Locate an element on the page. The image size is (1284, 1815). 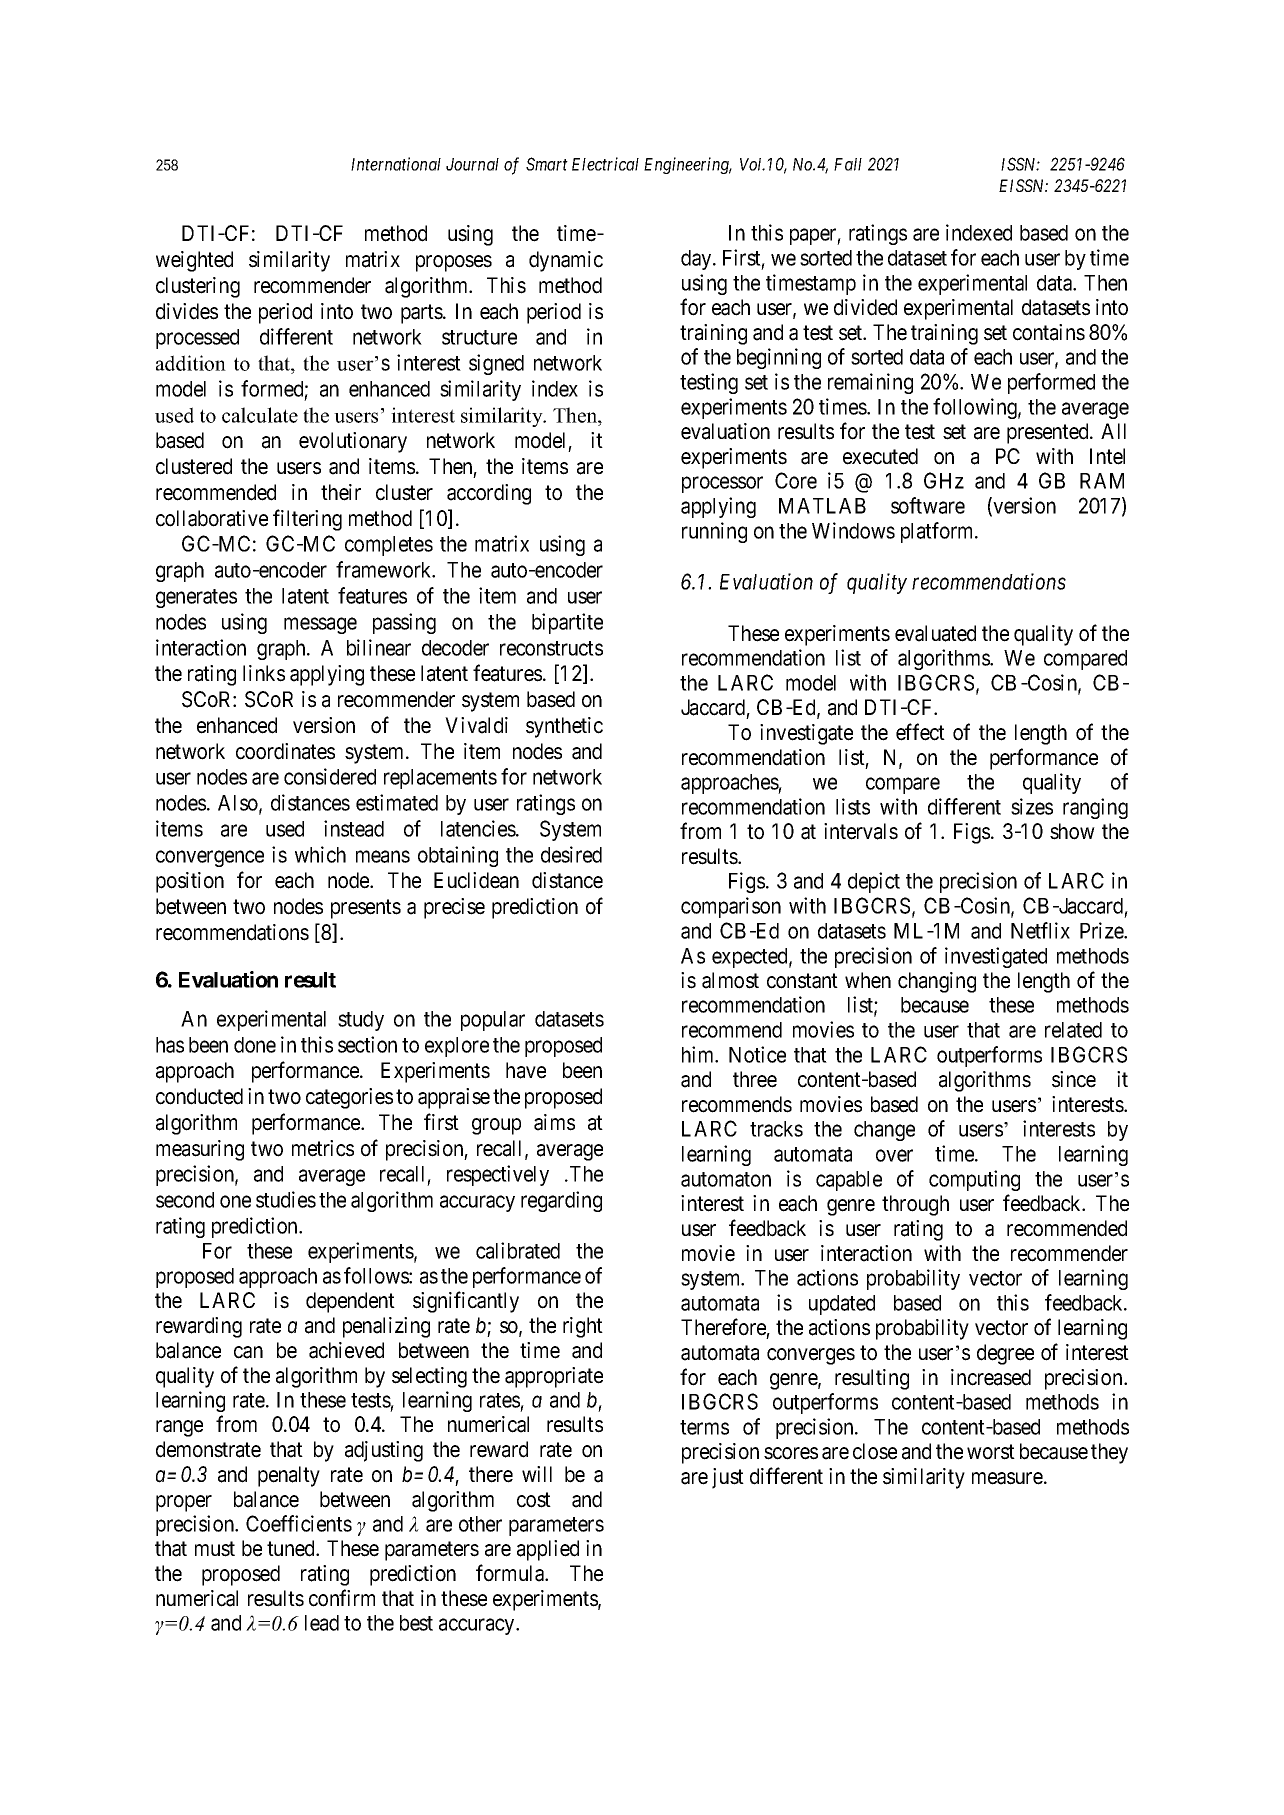
International is located at coordinates (396, 164).
